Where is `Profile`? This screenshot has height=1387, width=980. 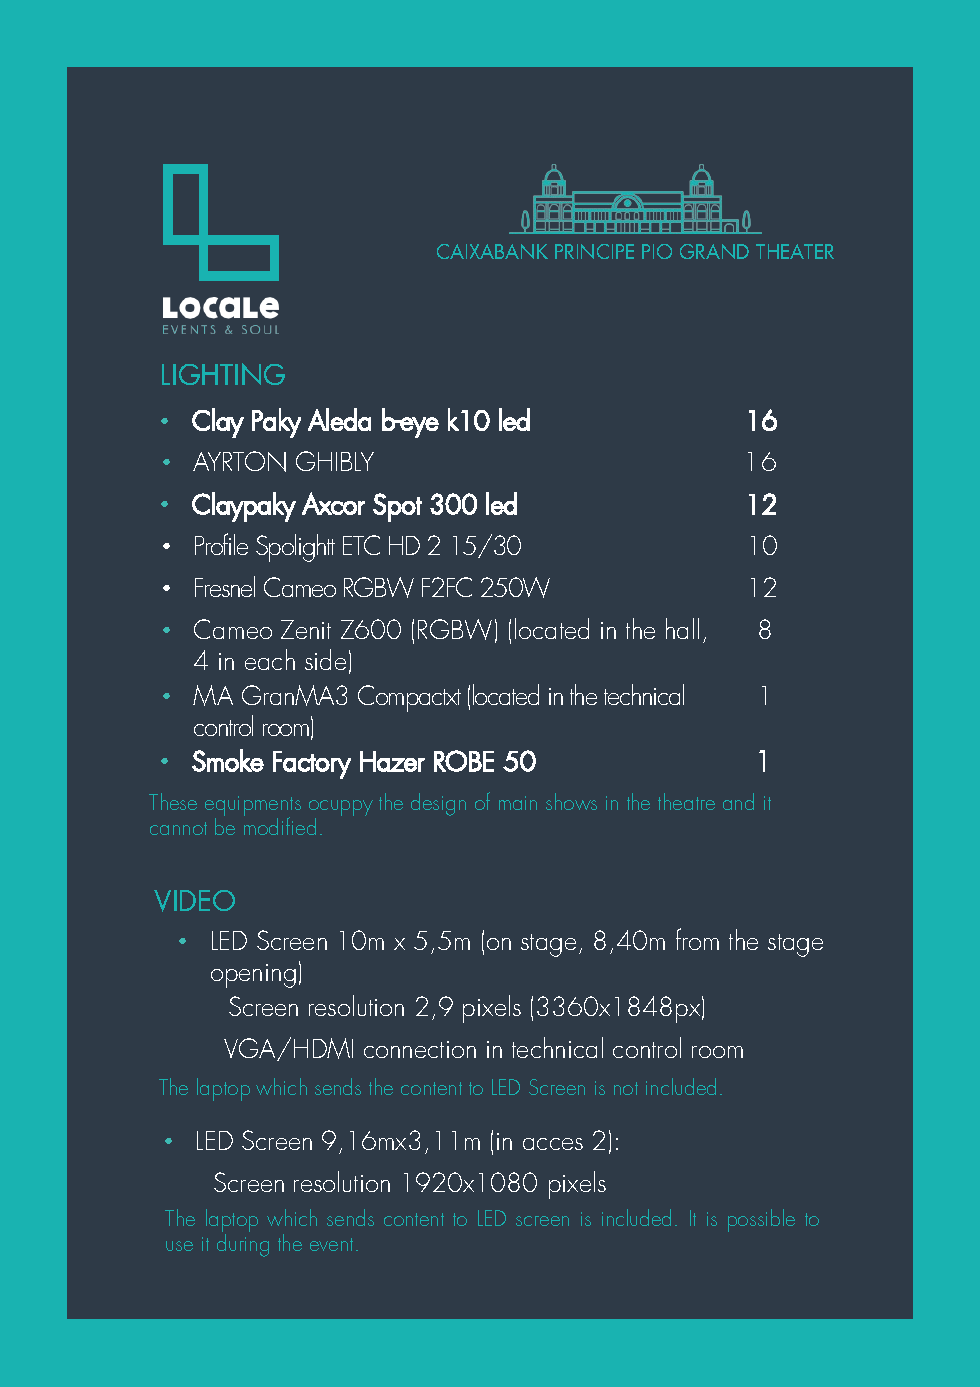
Profile is located at coordinates (221, 544).
